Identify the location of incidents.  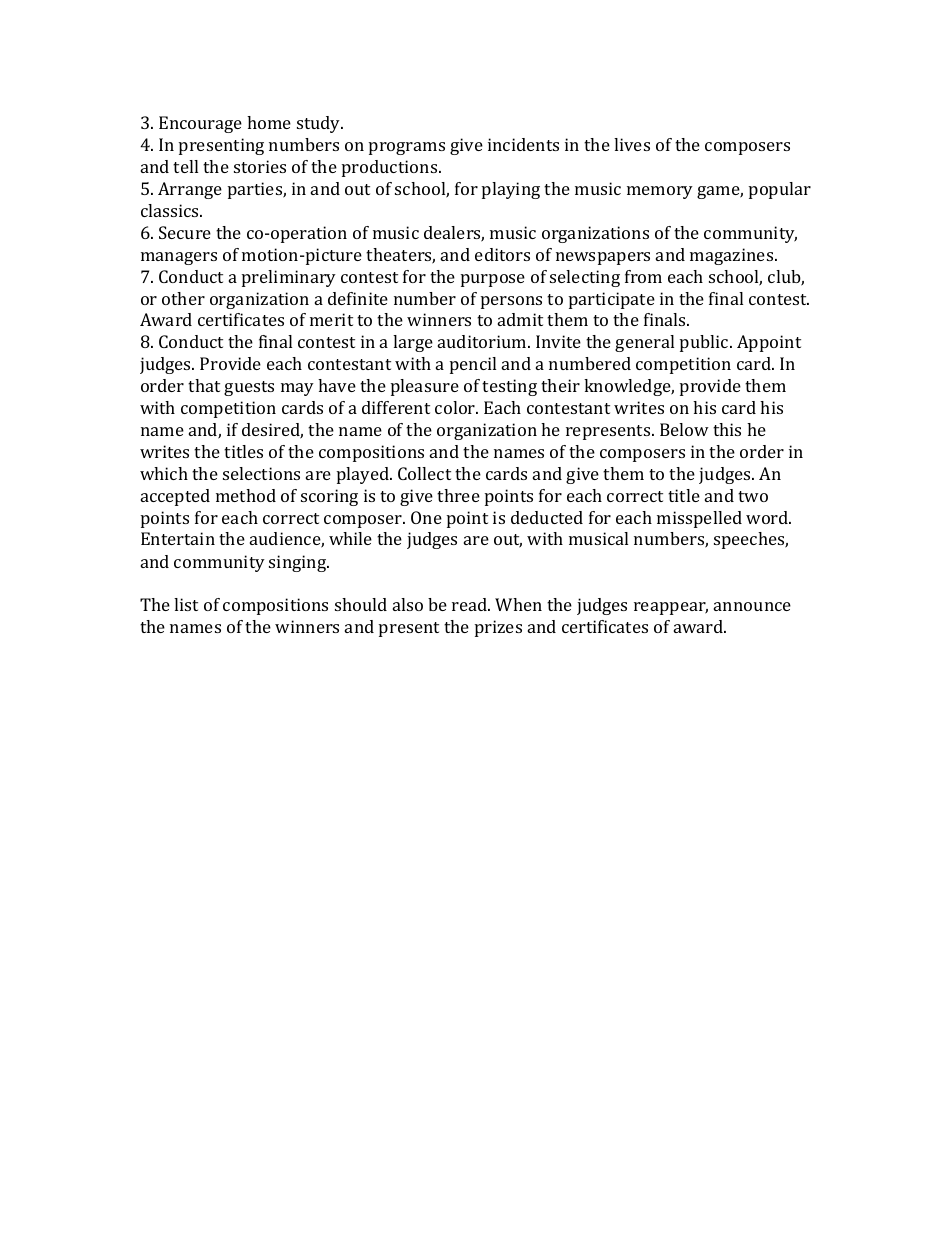
(523, 144).
